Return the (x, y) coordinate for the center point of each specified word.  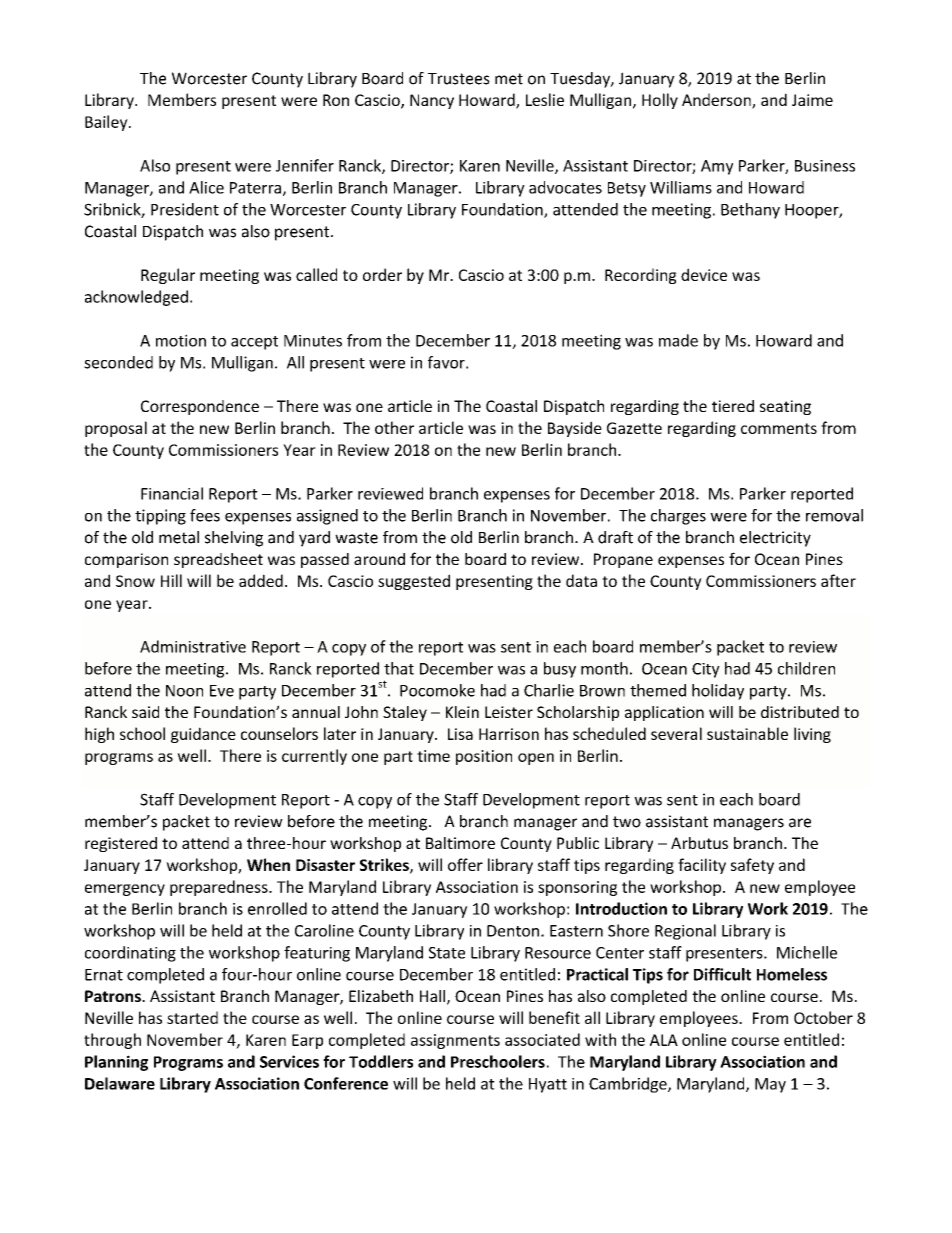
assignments (455, 1041)
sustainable (747, 733)
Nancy (432, 101)
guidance (203, 735)
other (394, 427)
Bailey (107, 123)
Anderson (717, 101)
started (192, 1017)
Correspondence (200, 407)
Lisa (460, 734)
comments (779, 428)
